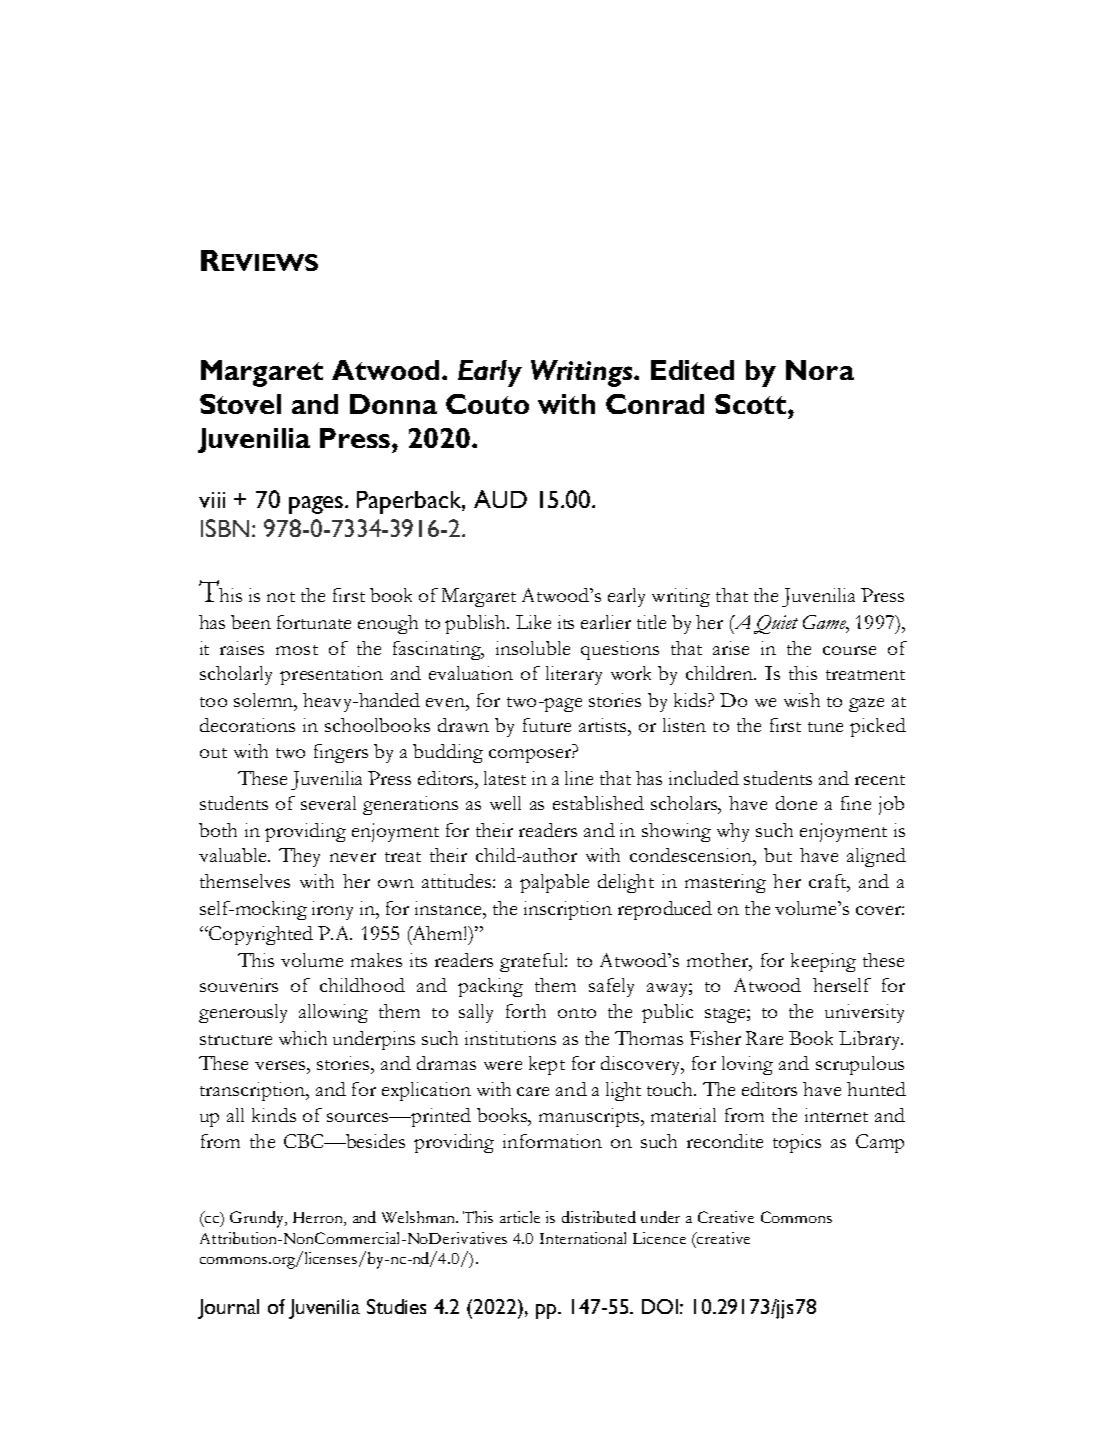 Image resolution: width=1104 pixels, height=1429 pixels. I want to click on Donna, so click(393, 404).
